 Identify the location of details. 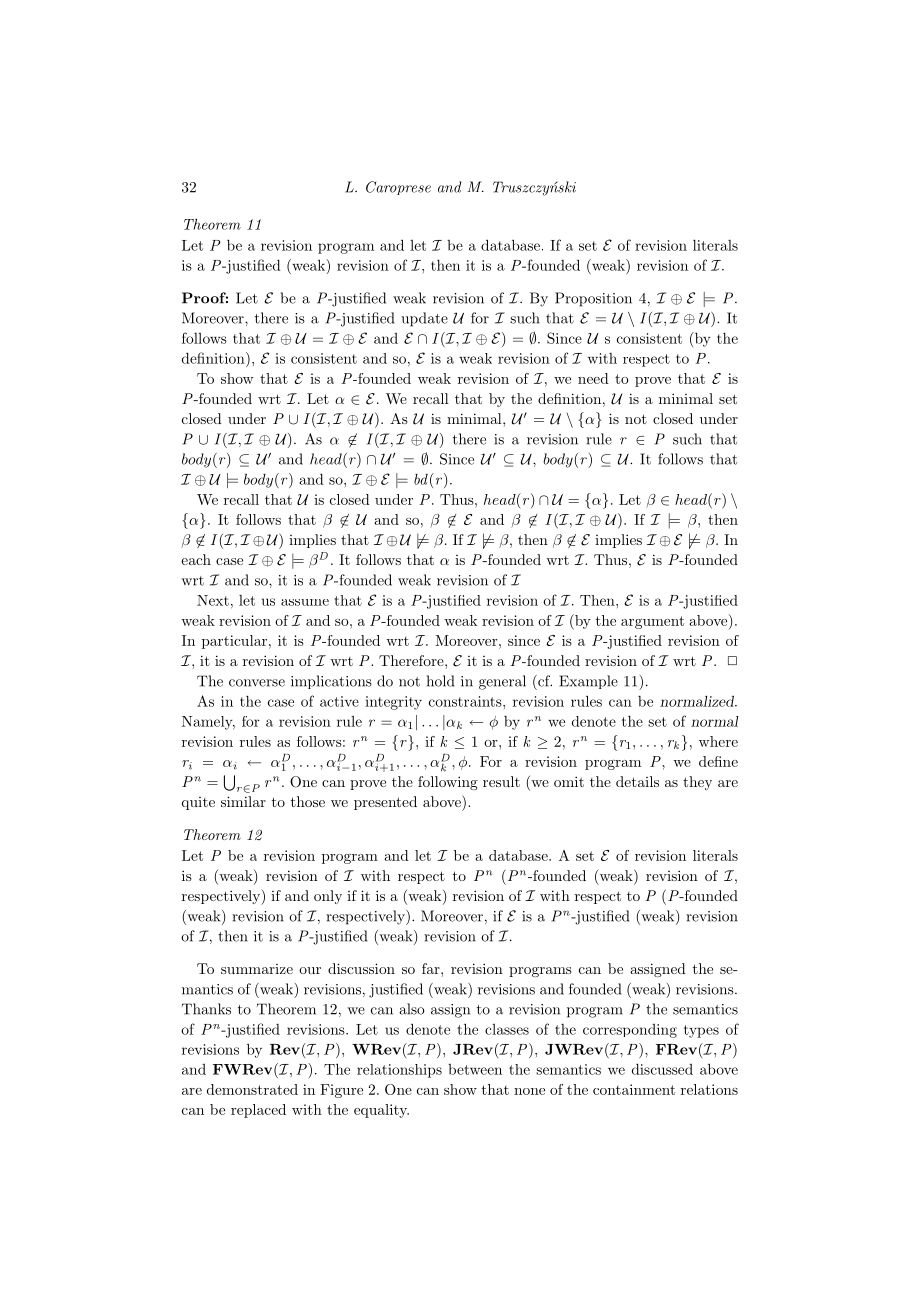
(637, 781).
